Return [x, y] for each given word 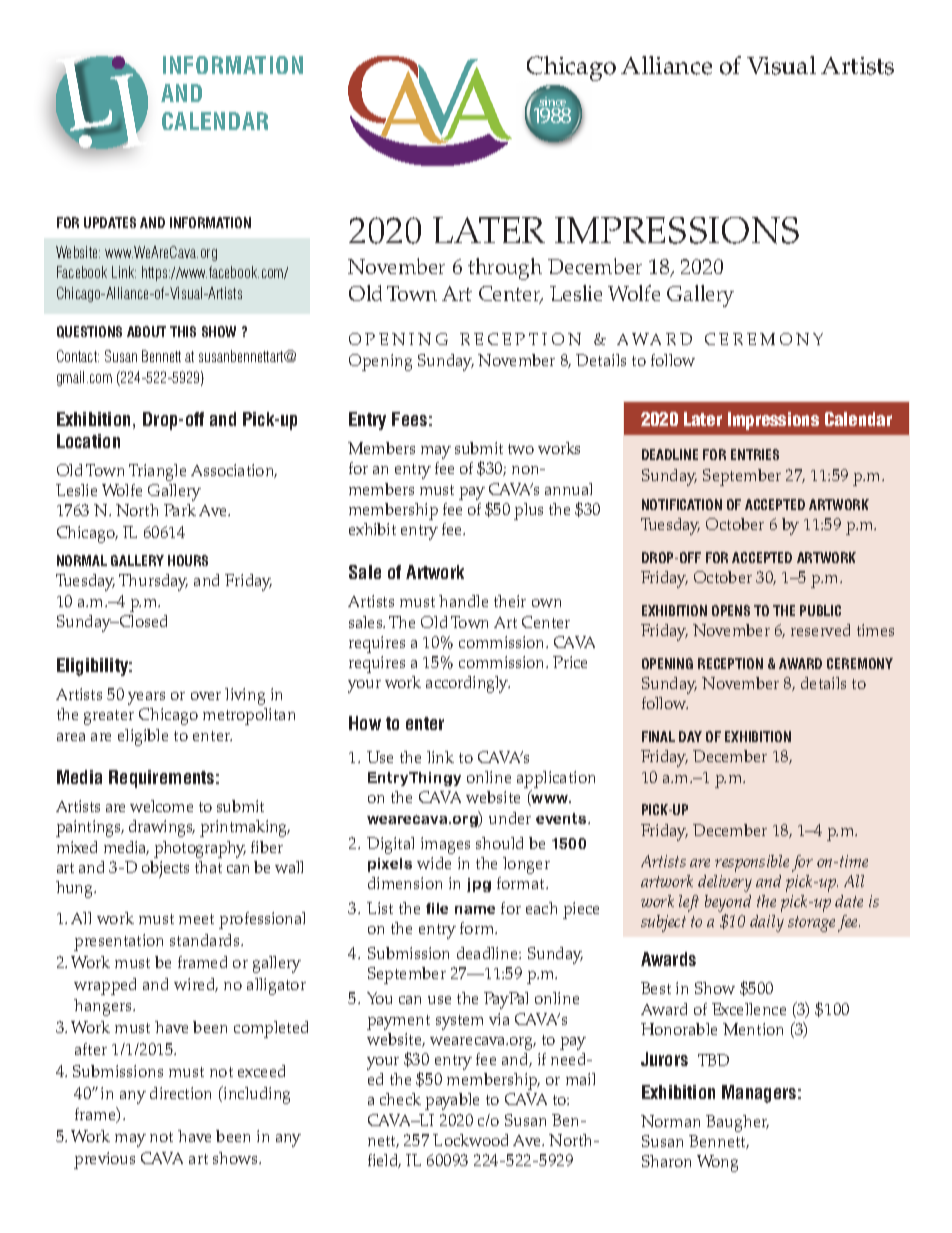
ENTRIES [755, 454]
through [505, 269]
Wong [717, 1163]
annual [568, 489]
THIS [183, 331]
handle [463, 601]
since [553, 103]
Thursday [153, 582]
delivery [725, 883]
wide [434, 863]
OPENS [731, 610]
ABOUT [146, 331]
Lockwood [470, 1140]
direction [180, 1093]
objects [165, 869]
